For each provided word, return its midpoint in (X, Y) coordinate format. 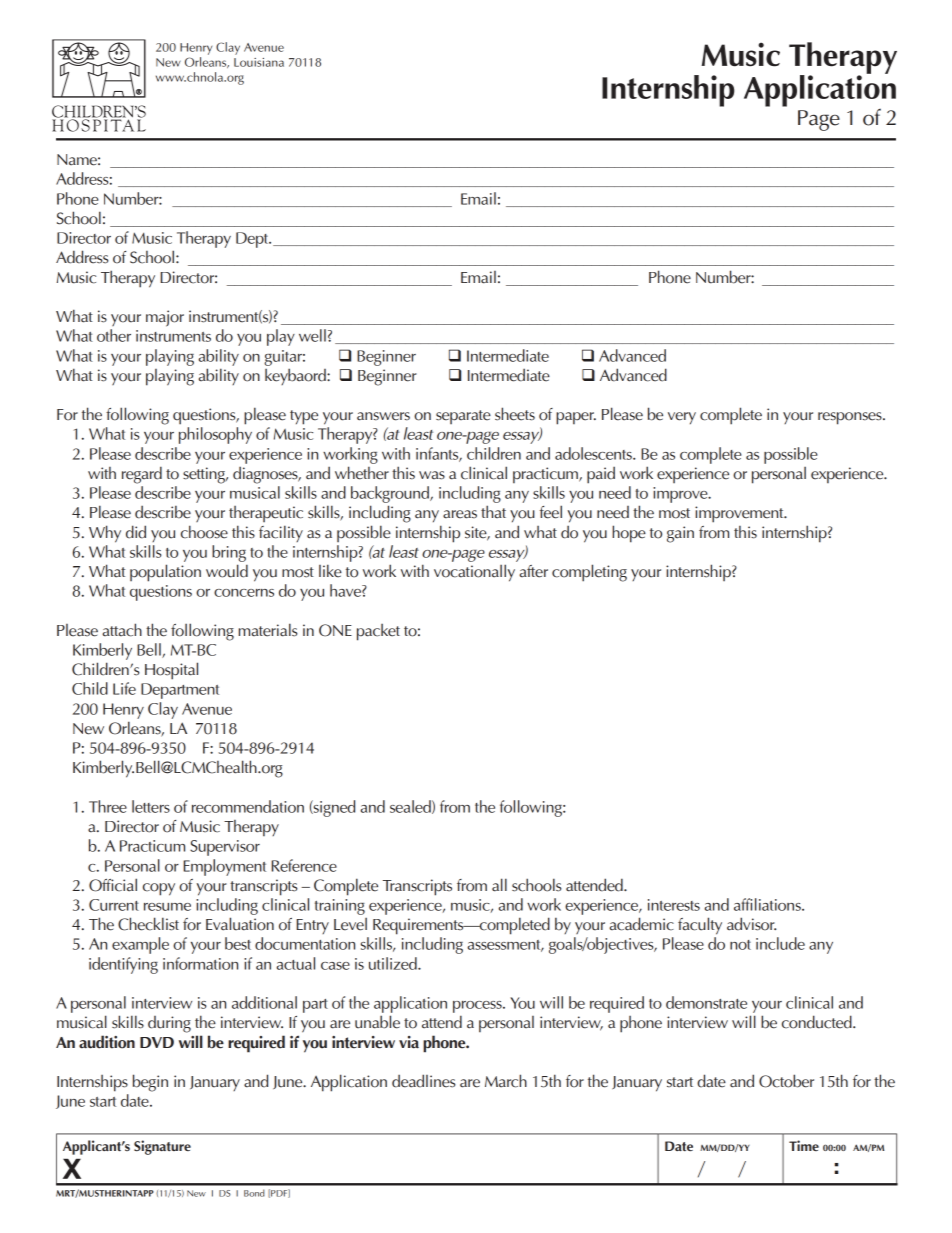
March (506, 1081)
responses (851, 418)
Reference (304, 865)
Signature (162, 1147)
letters (151, 806)
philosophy (215, 435)
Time (804, 1145)
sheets (515, 414)
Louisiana (259, 62)
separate (463, 417)
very (682, 418)
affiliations (768, 904)
